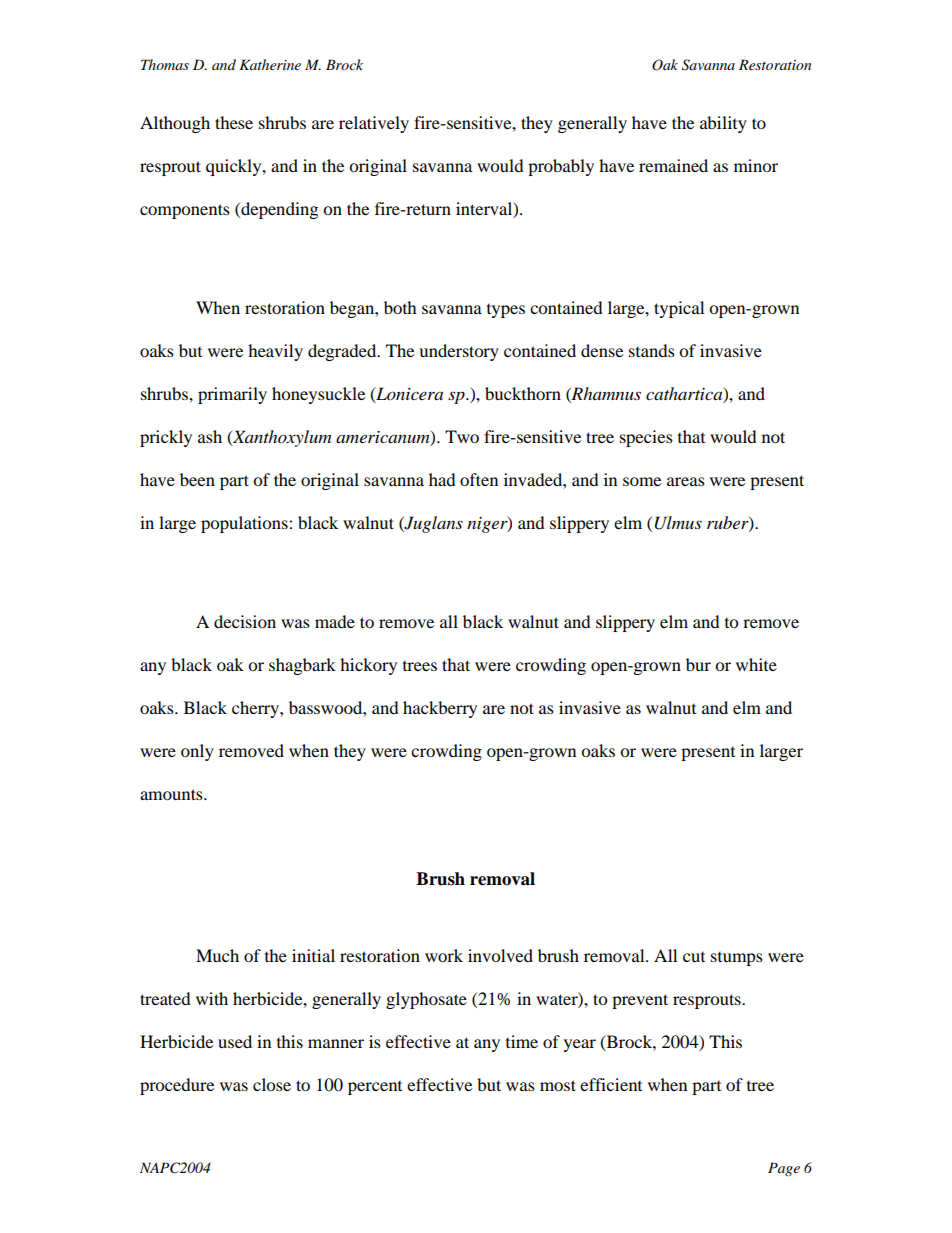  I want to click on hickory, so click(368, 666).
